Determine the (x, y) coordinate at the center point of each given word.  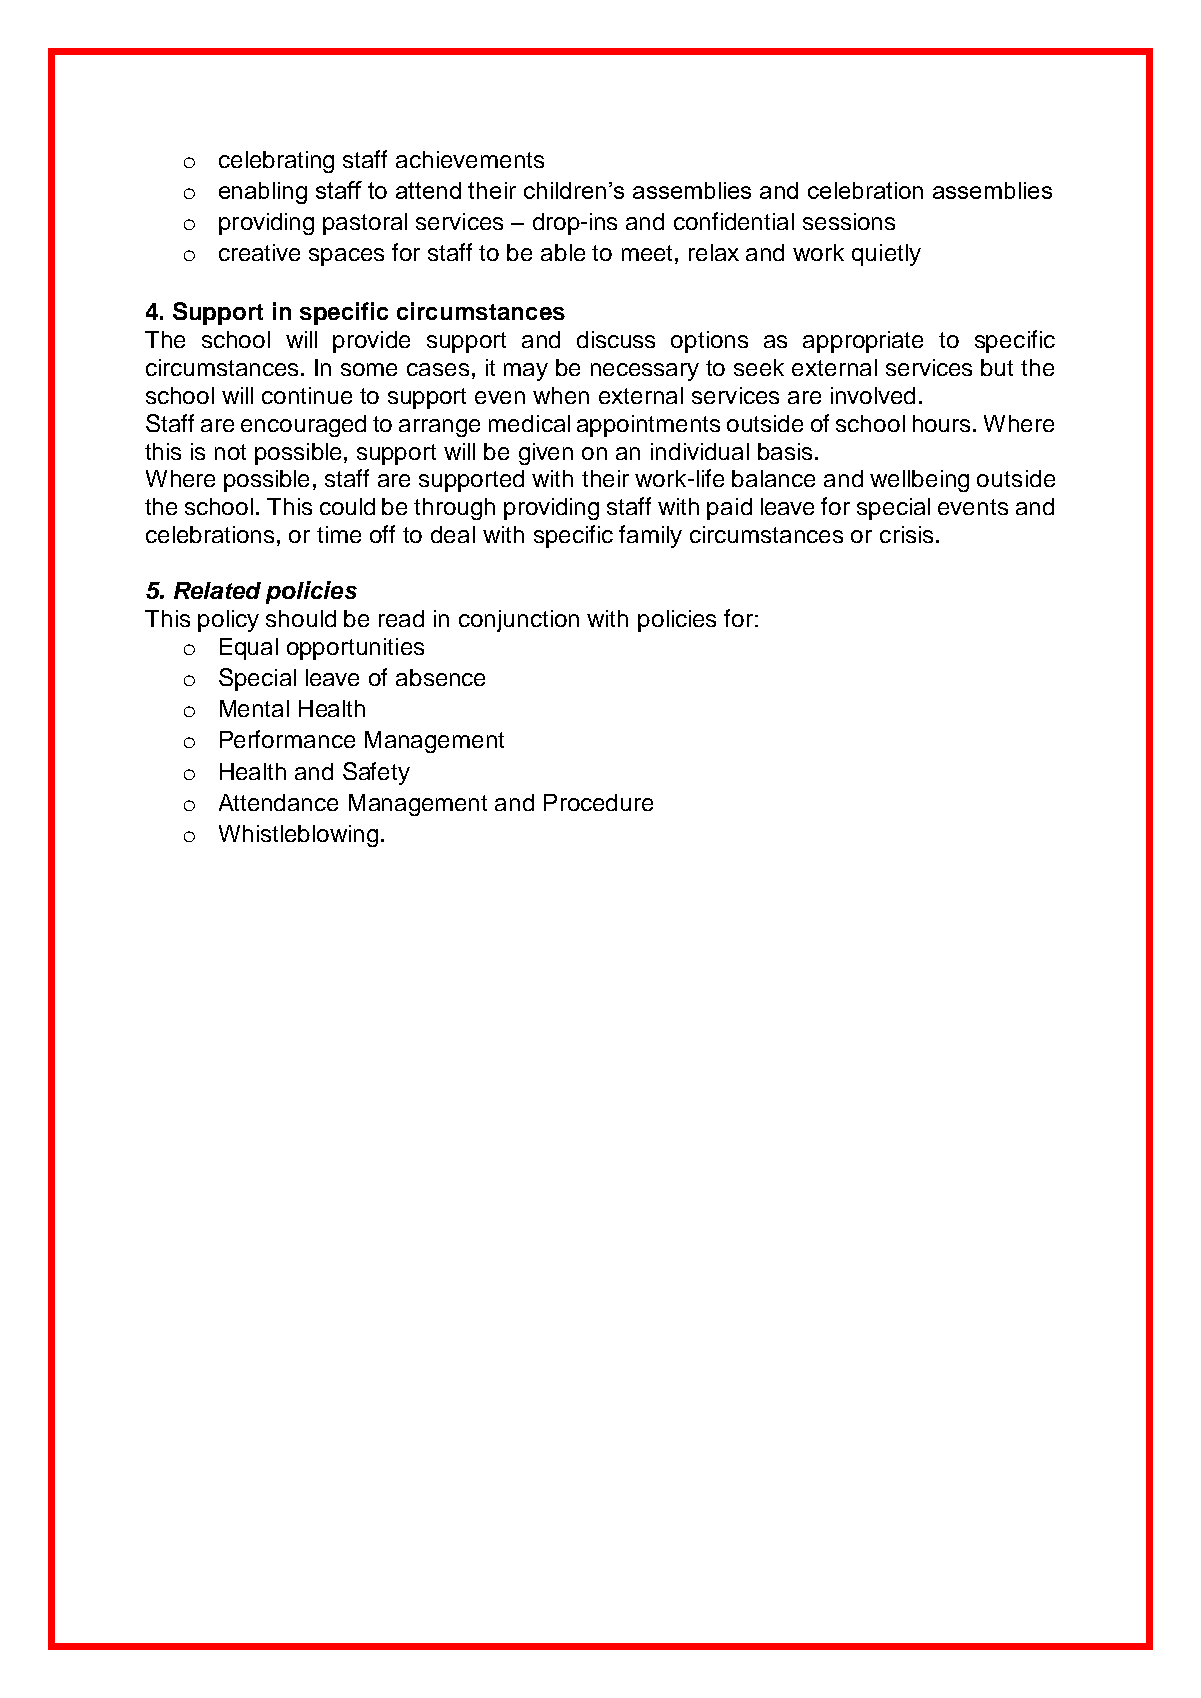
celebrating (276, 162)
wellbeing (919, 481)
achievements (470, 159)
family (650, 536)
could (347, 506)
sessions (849, 221)
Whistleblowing (298, 836)
